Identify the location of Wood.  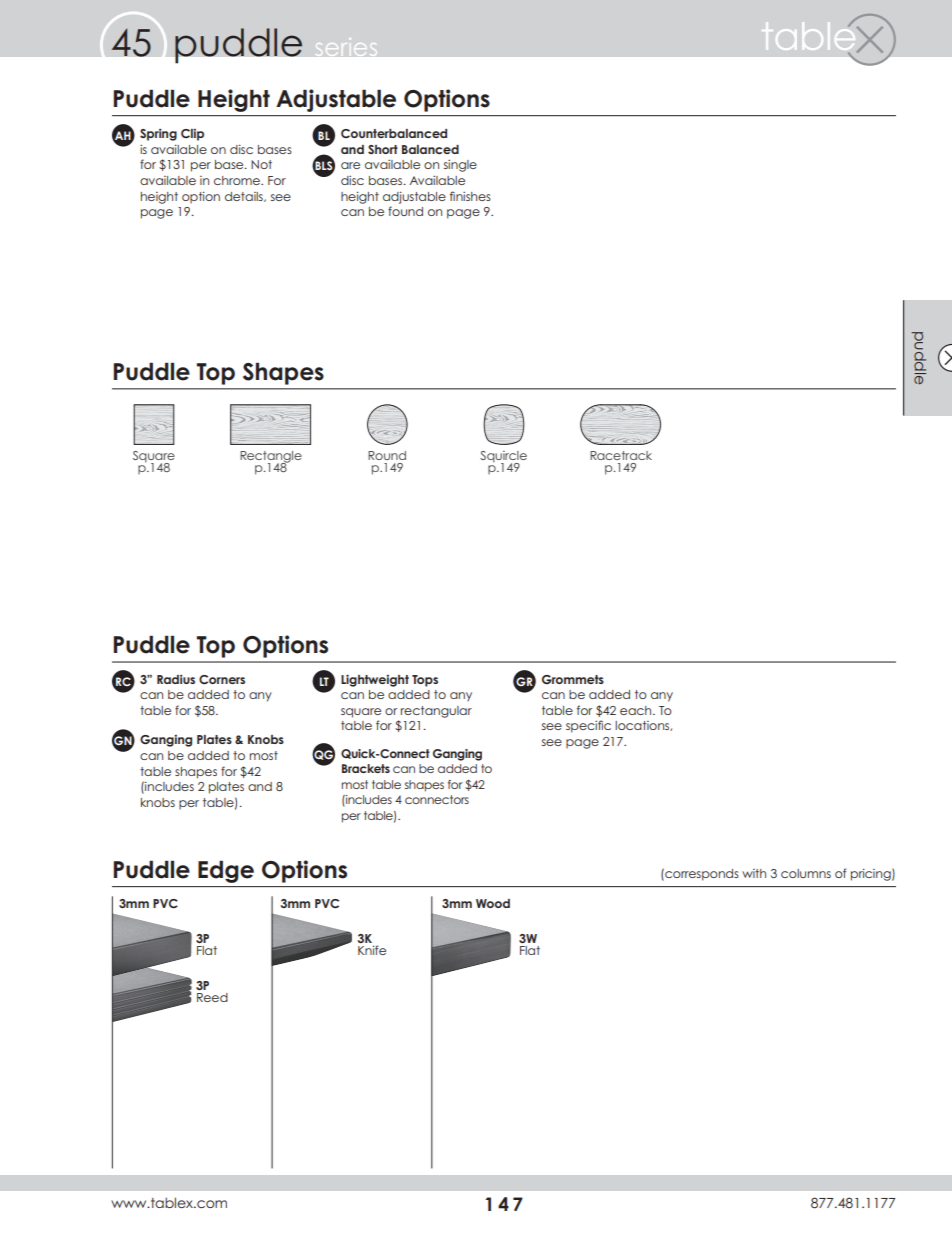
(493, 903).
